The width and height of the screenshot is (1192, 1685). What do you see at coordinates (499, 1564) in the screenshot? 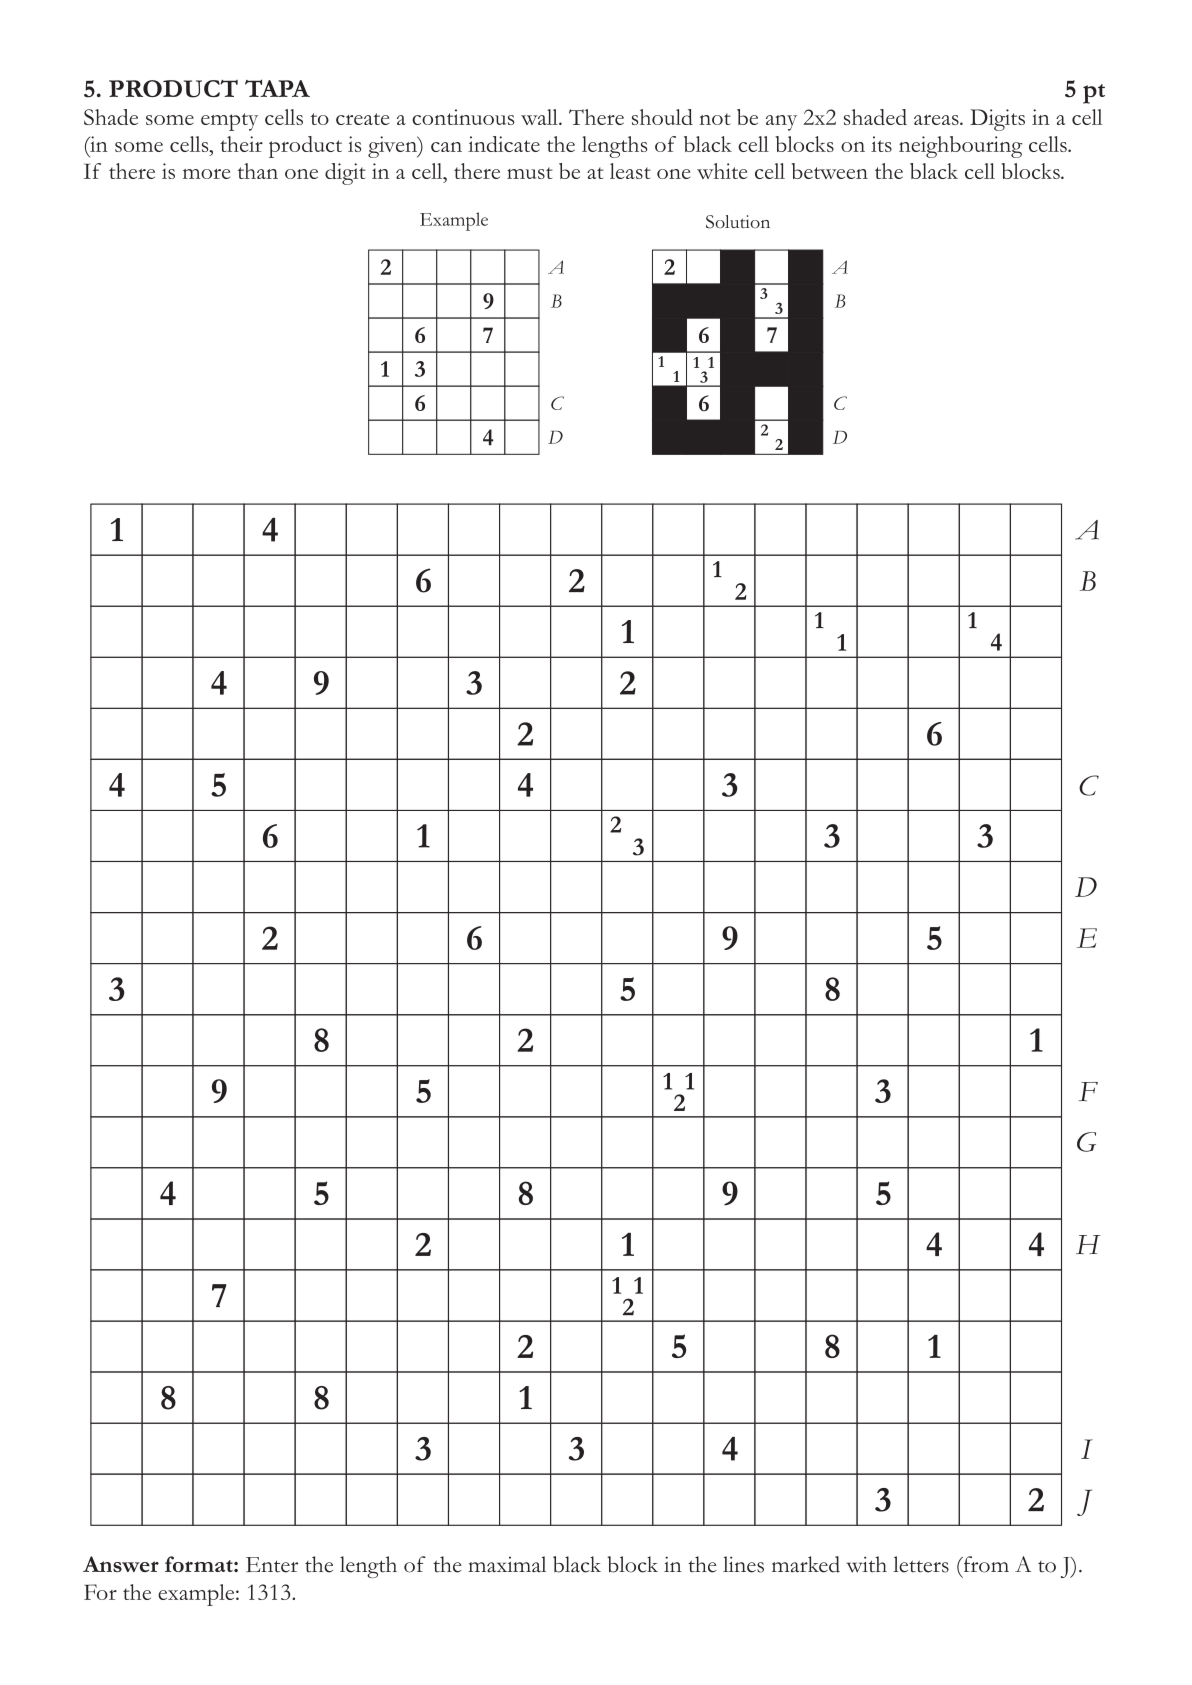
I see `maxim` at bounding box center [499, 1564].
